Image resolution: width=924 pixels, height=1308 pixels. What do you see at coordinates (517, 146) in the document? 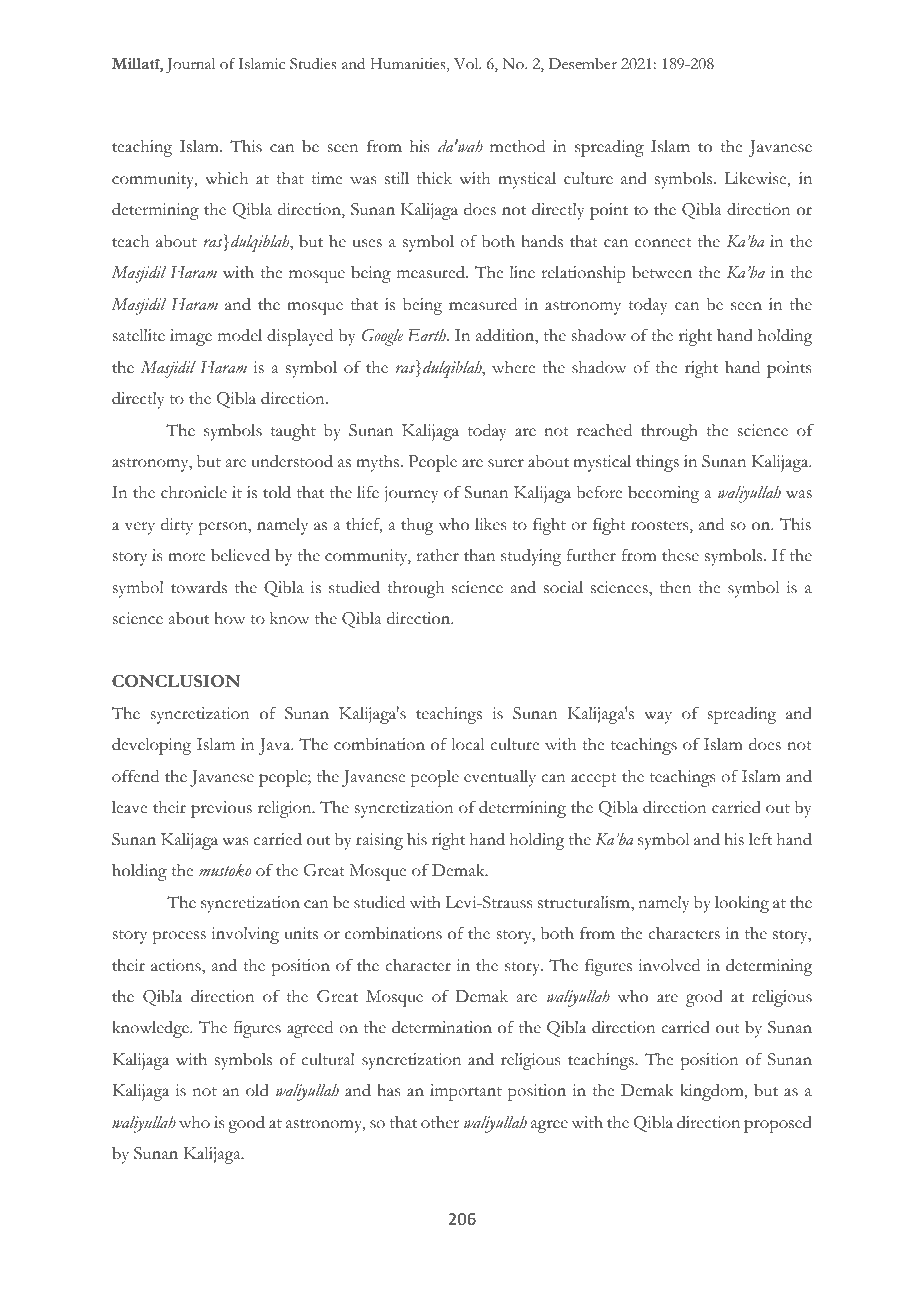
I see `method` at bounding box center [517, 146].
